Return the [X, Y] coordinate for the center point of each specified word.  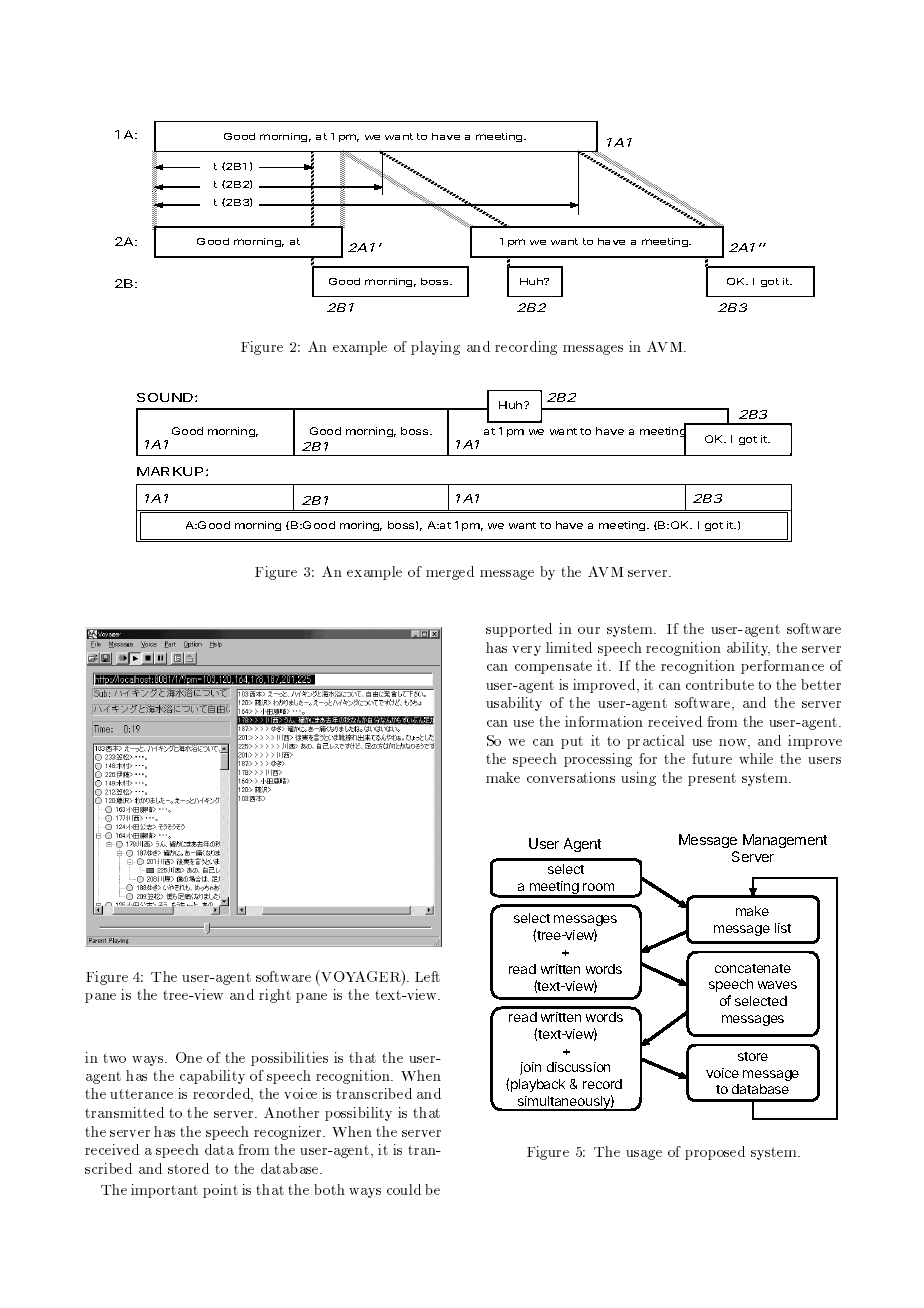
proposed [715, 1153]
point [220, 1191]
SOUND [166, 397]
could [404, 1189]
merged [450, 573]
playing [435, 348]
